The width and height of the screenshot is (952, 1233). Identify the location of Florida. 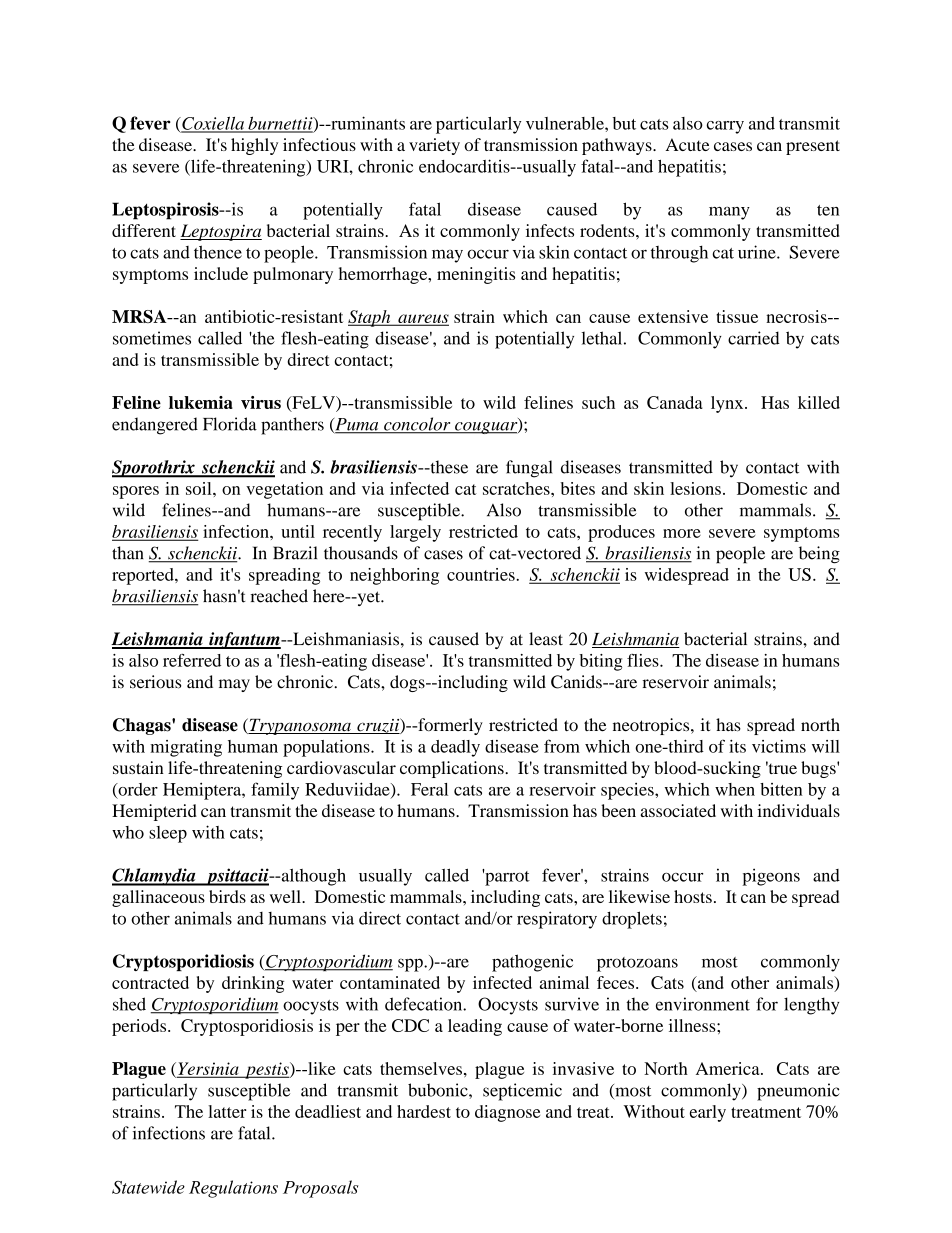
(230, 424).
